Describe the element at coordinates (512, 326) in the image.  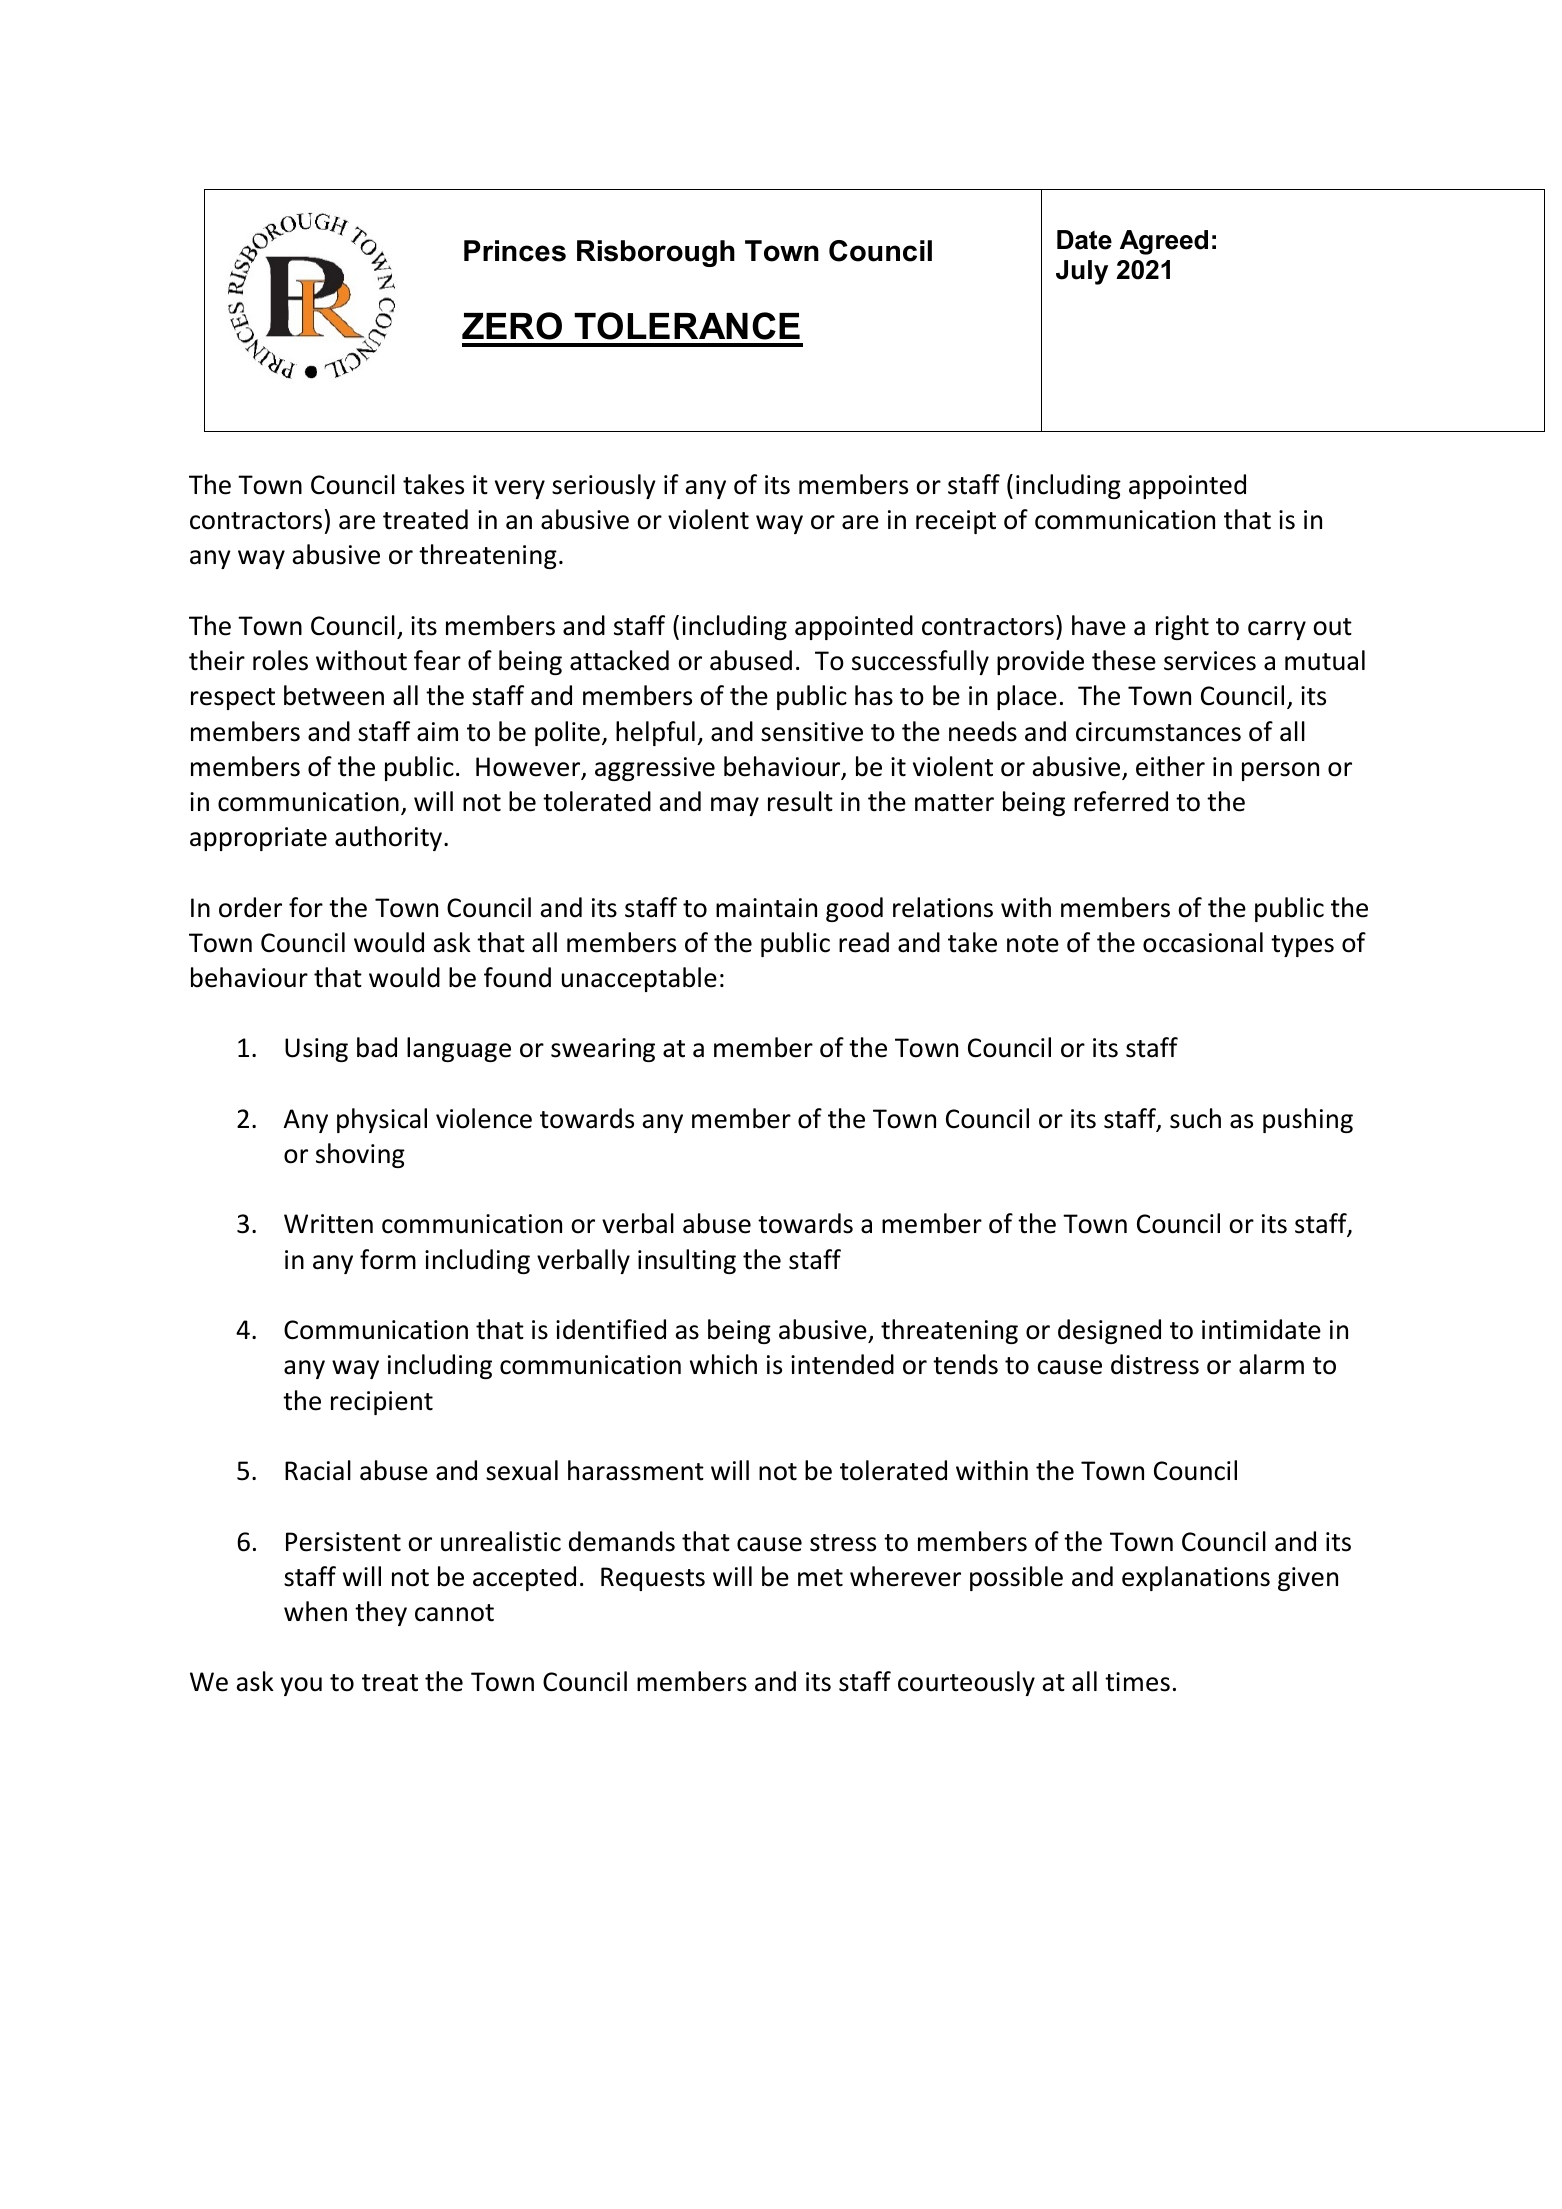
I see `ZERO` at that location.
